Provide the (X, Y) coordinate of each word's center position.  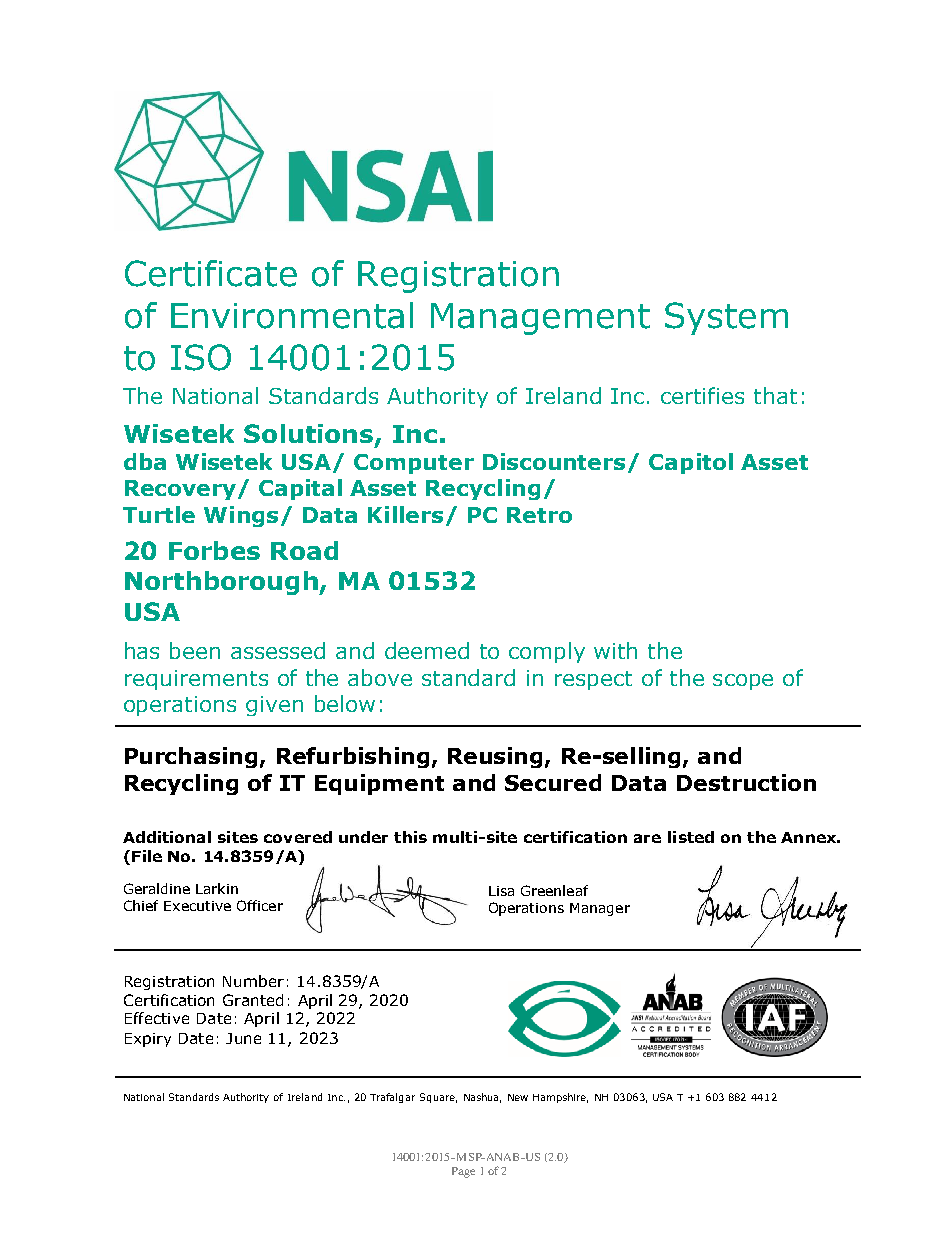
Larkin (217, 888)
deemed (427, 650)
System (726, 318)
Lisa (501, 891)
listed (691, 837)
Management (540, 319)
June (243, 1038)
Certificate (211, 273)
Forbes (214, 550)
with (615, 650)
